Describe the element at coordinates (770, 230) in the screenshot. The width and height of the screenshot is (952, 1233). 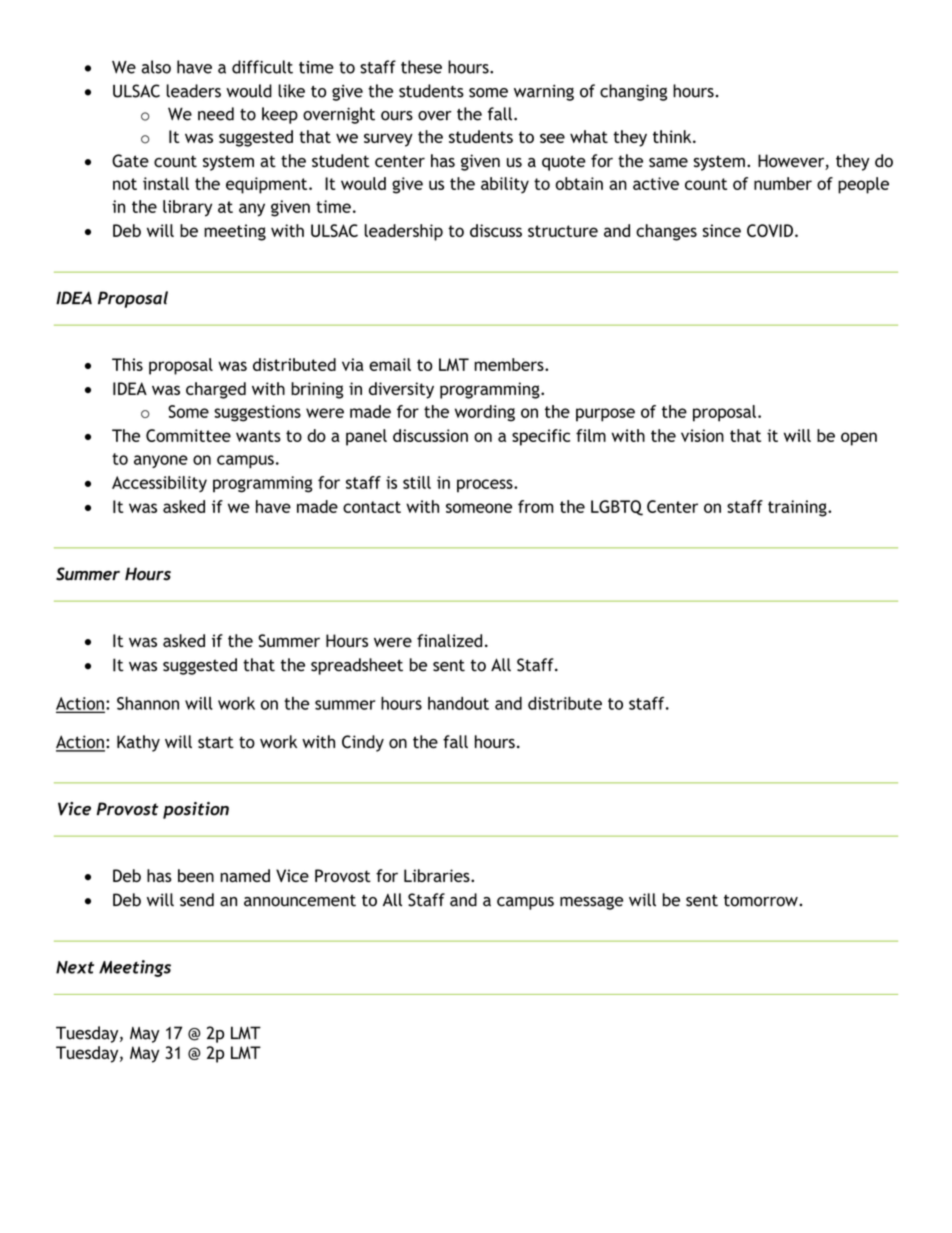
I see `COVID` at that location.
